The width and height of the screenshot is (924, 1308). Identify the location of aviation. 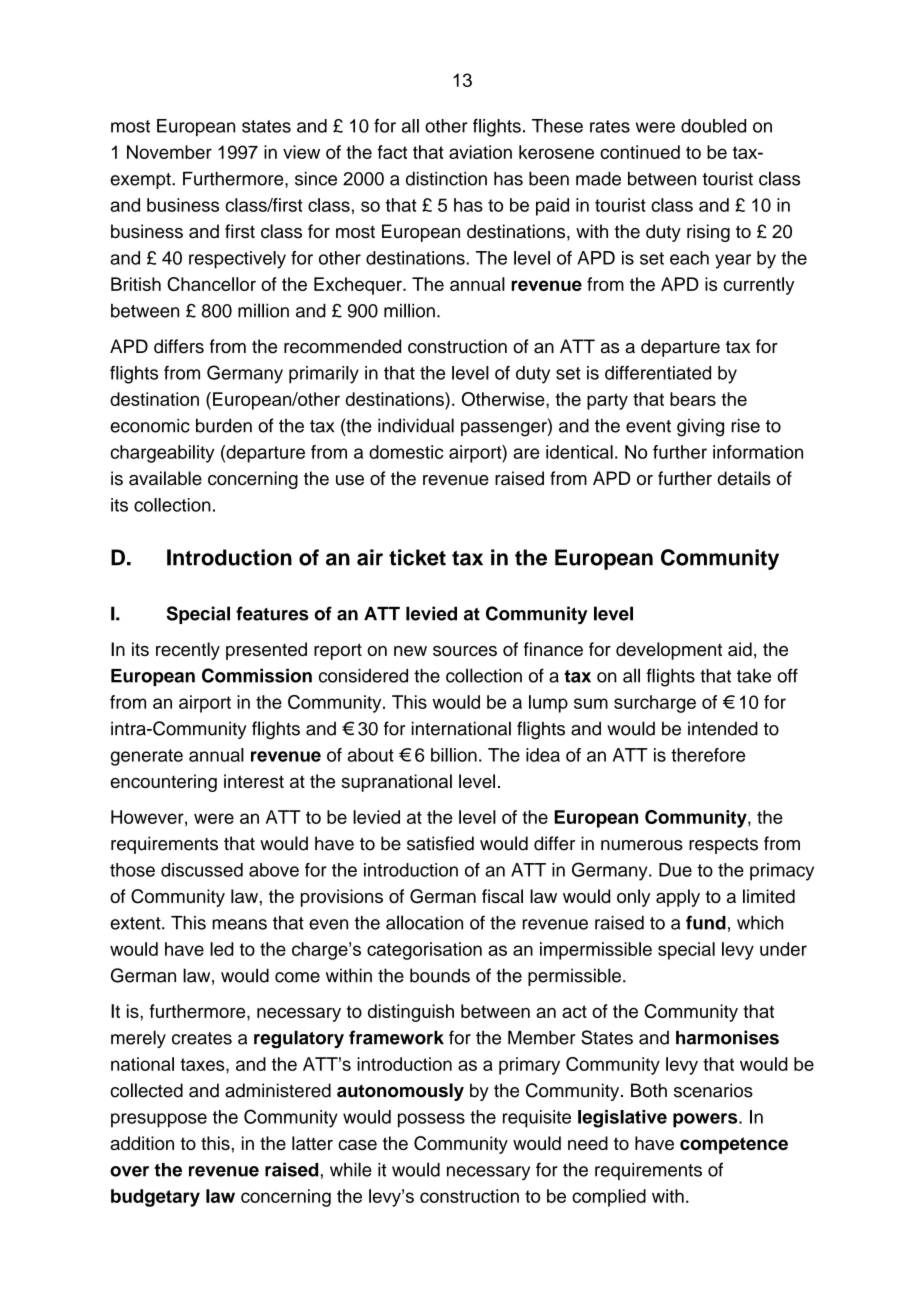
(480, 152).
